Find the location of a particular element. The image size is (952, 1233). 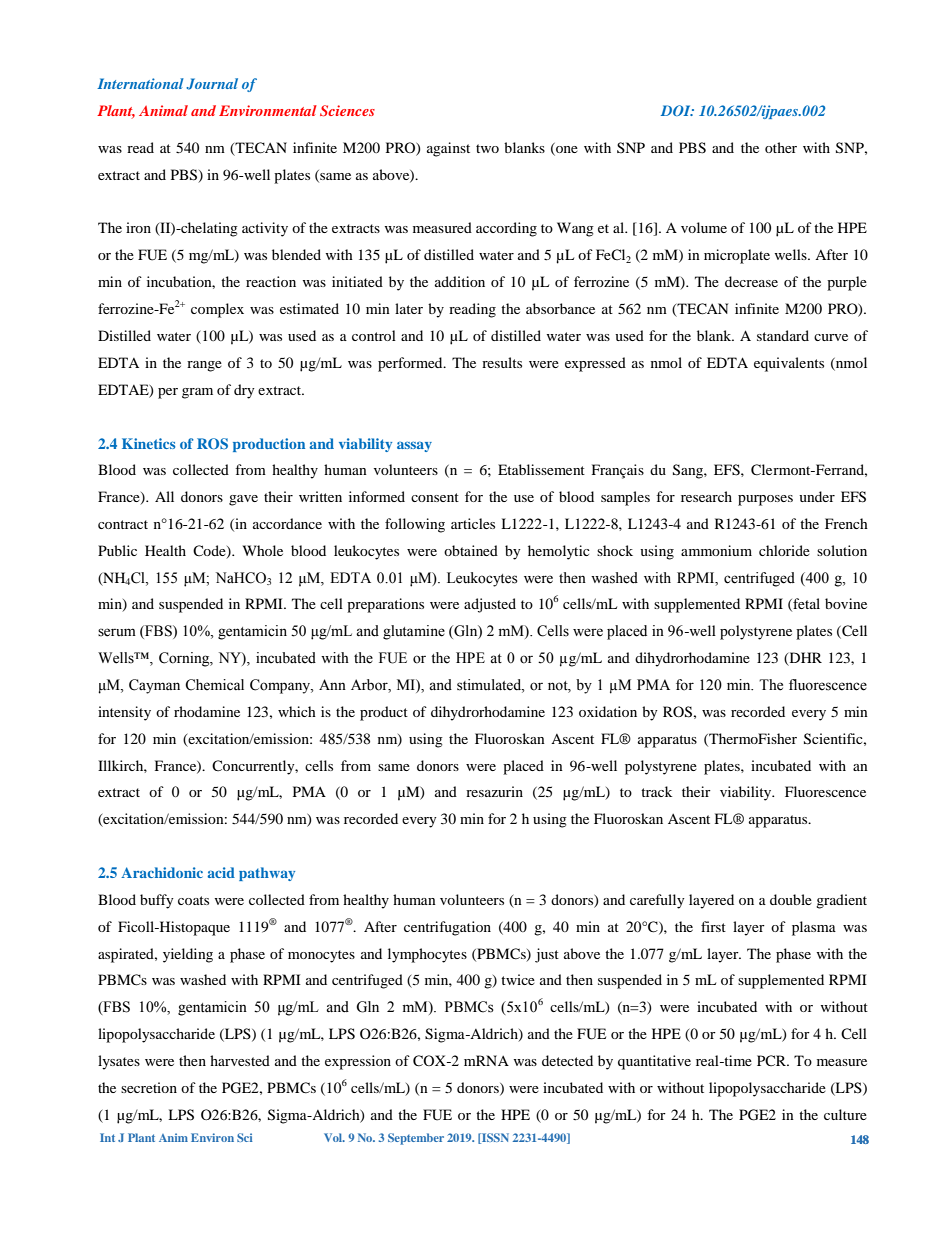

secretion is located at coordinates (149, 1087).
